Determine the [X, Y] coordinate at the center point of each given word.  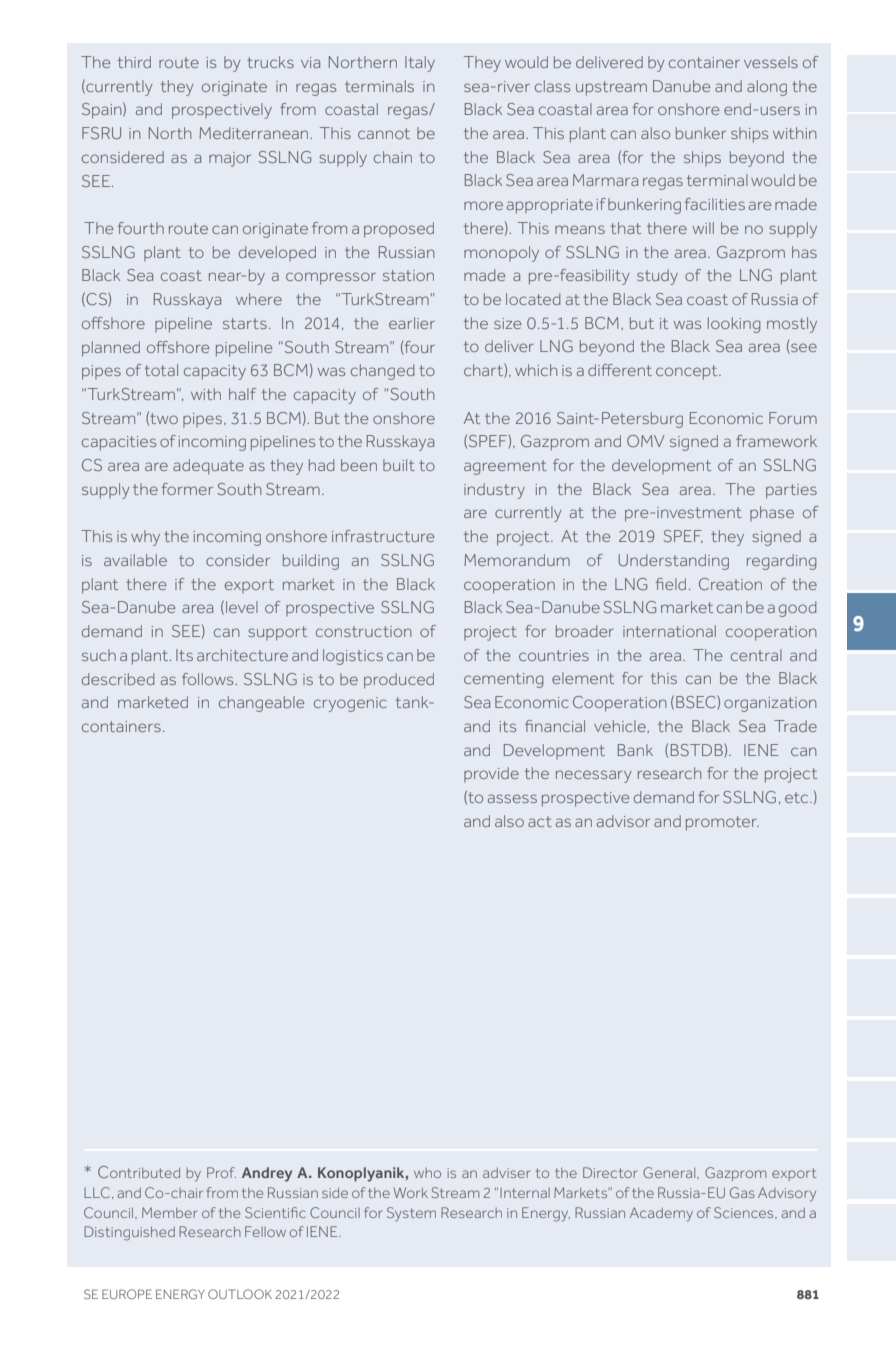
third [134, 62]
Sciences [745, 1213]
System [411, 1214]
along [767, 88]
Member [169, 1212]
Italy [420, 64]
